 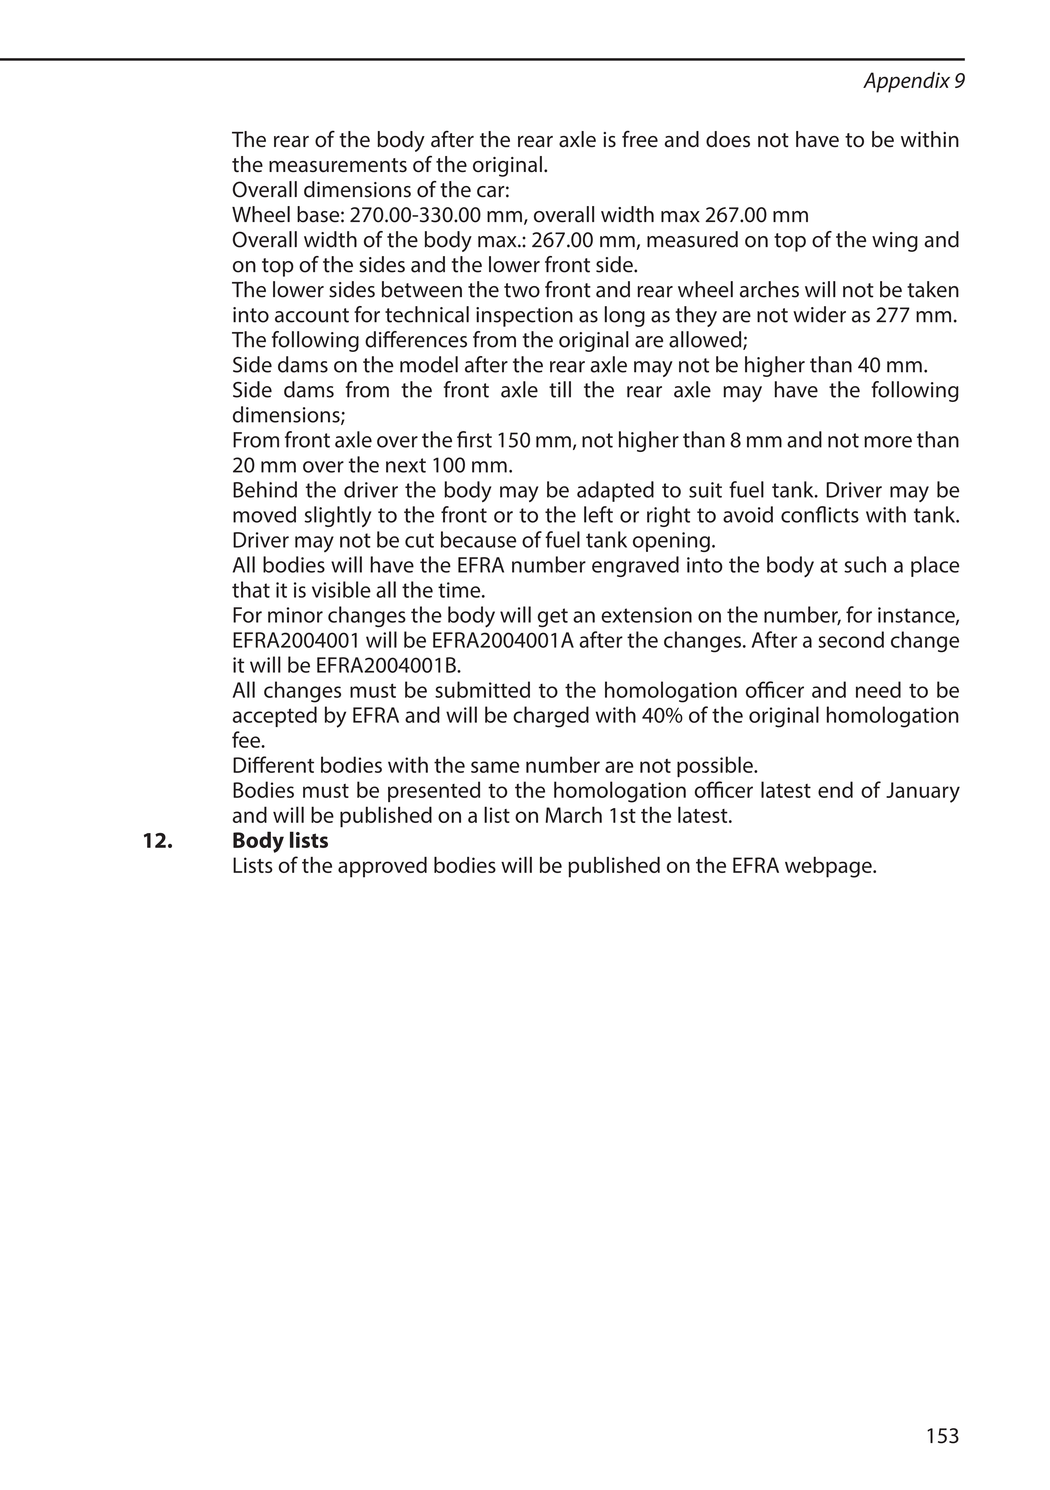 I want to click on free, so click(x=640, y=139).
